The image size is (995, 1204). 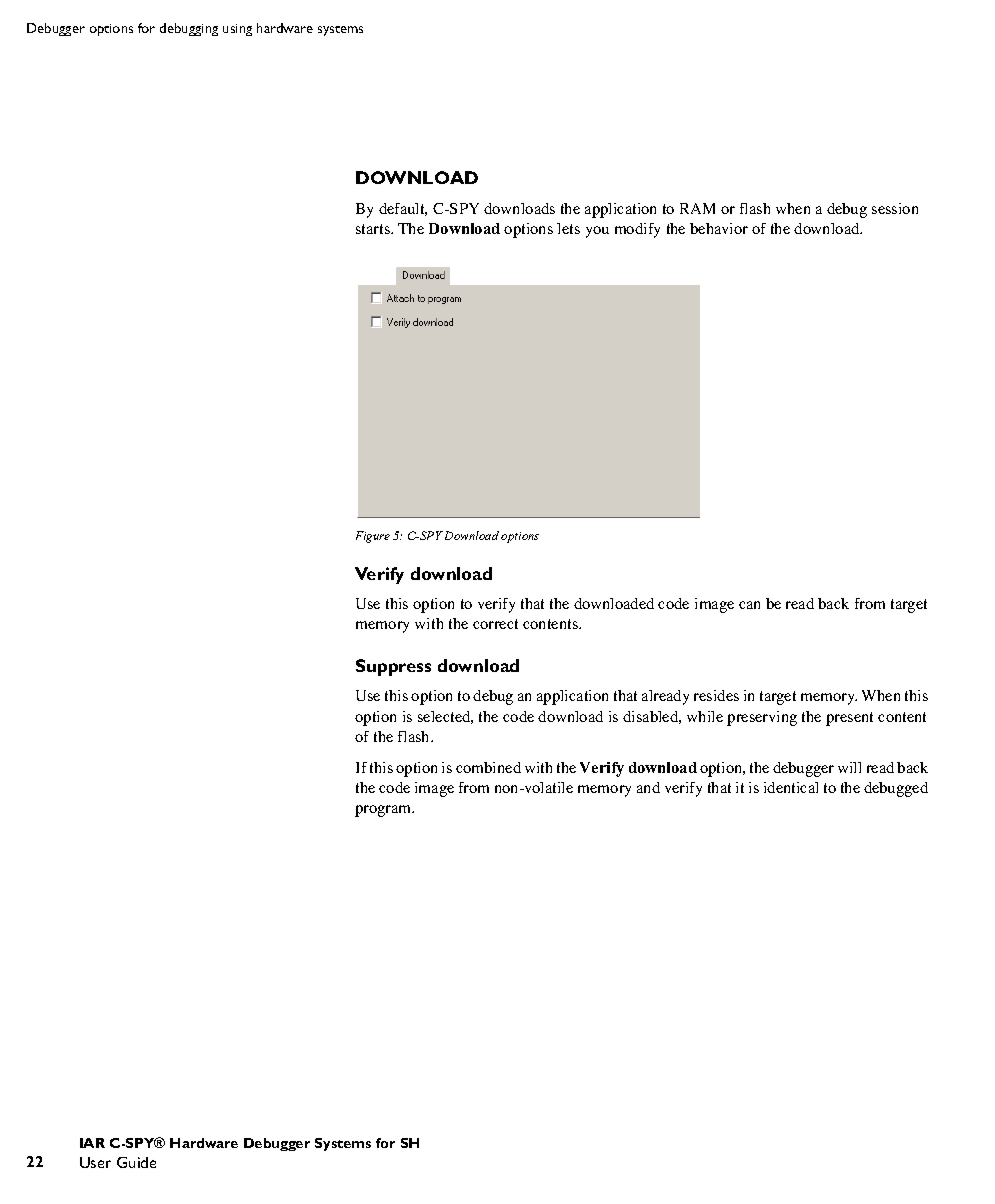 What do you see at coordinates (488, 767) in the screenshot?
I see `combined` at bounding box center [488, 767].
